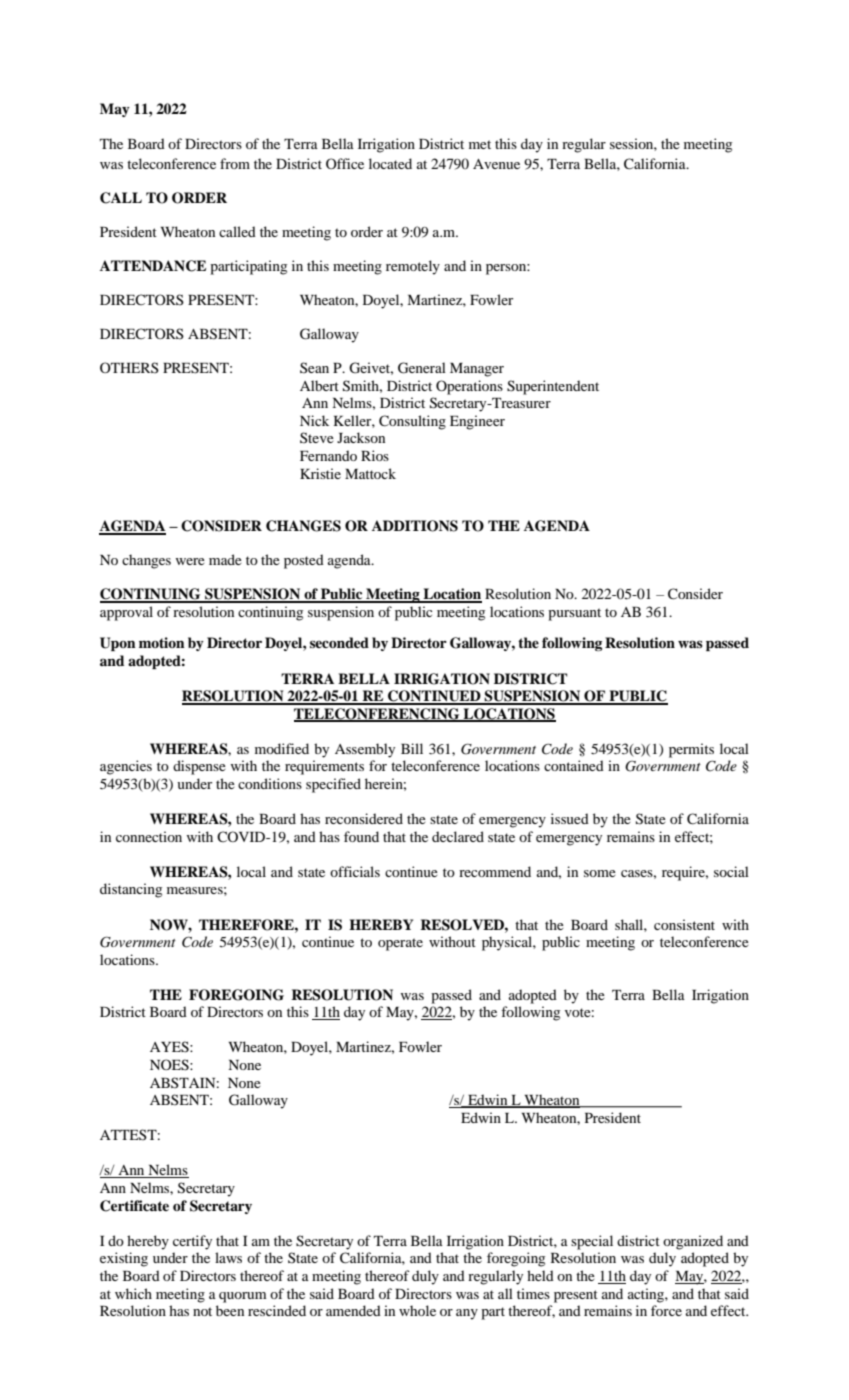 This image has width=849, height=1400. What do you see at coordinates (691, 750) in the image?
I see `permits` at bounding box center [691, 750].
